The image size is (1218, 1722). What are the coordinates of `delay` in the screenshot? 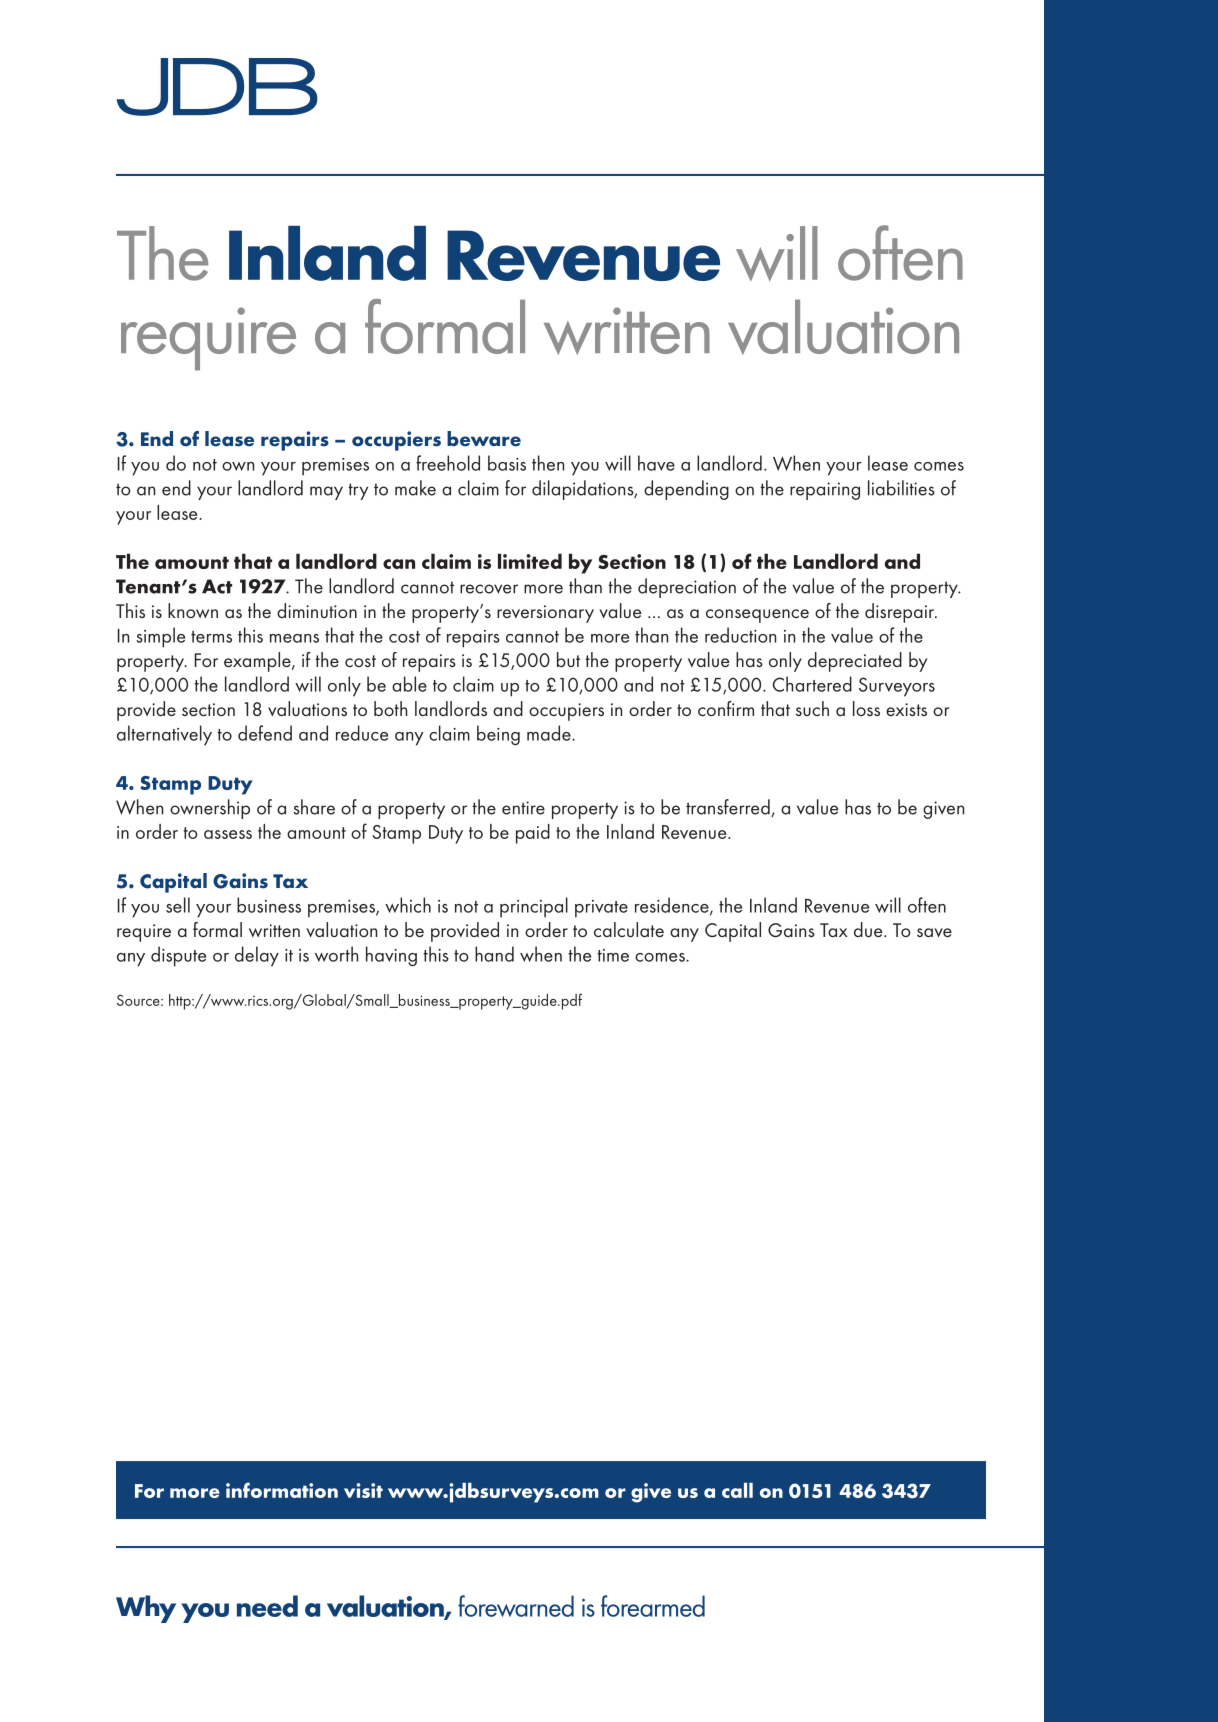 It's located at (257, 956).
